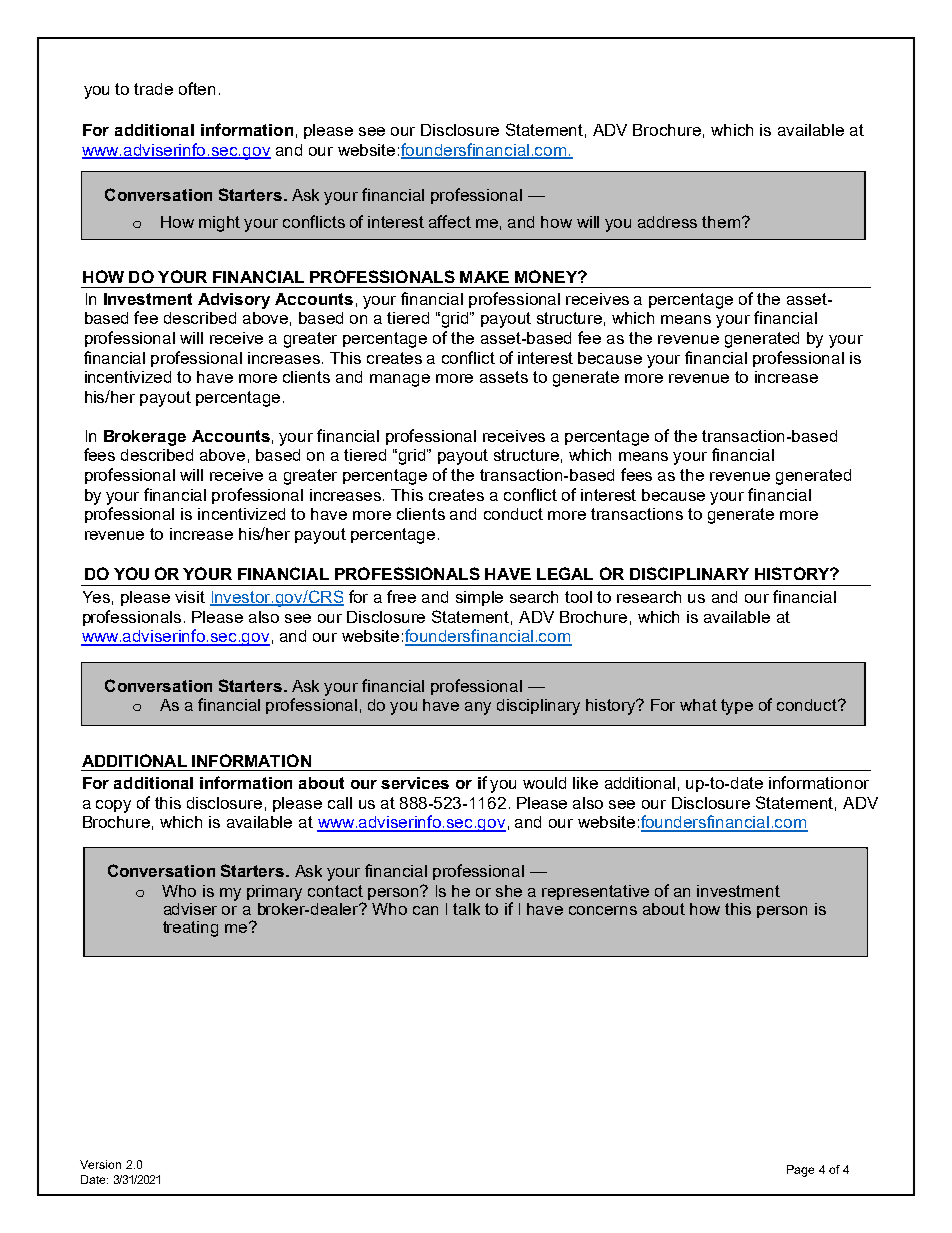  Describe the element at coordinates (197, 88) in the screenshot. I see `often` at that location.
